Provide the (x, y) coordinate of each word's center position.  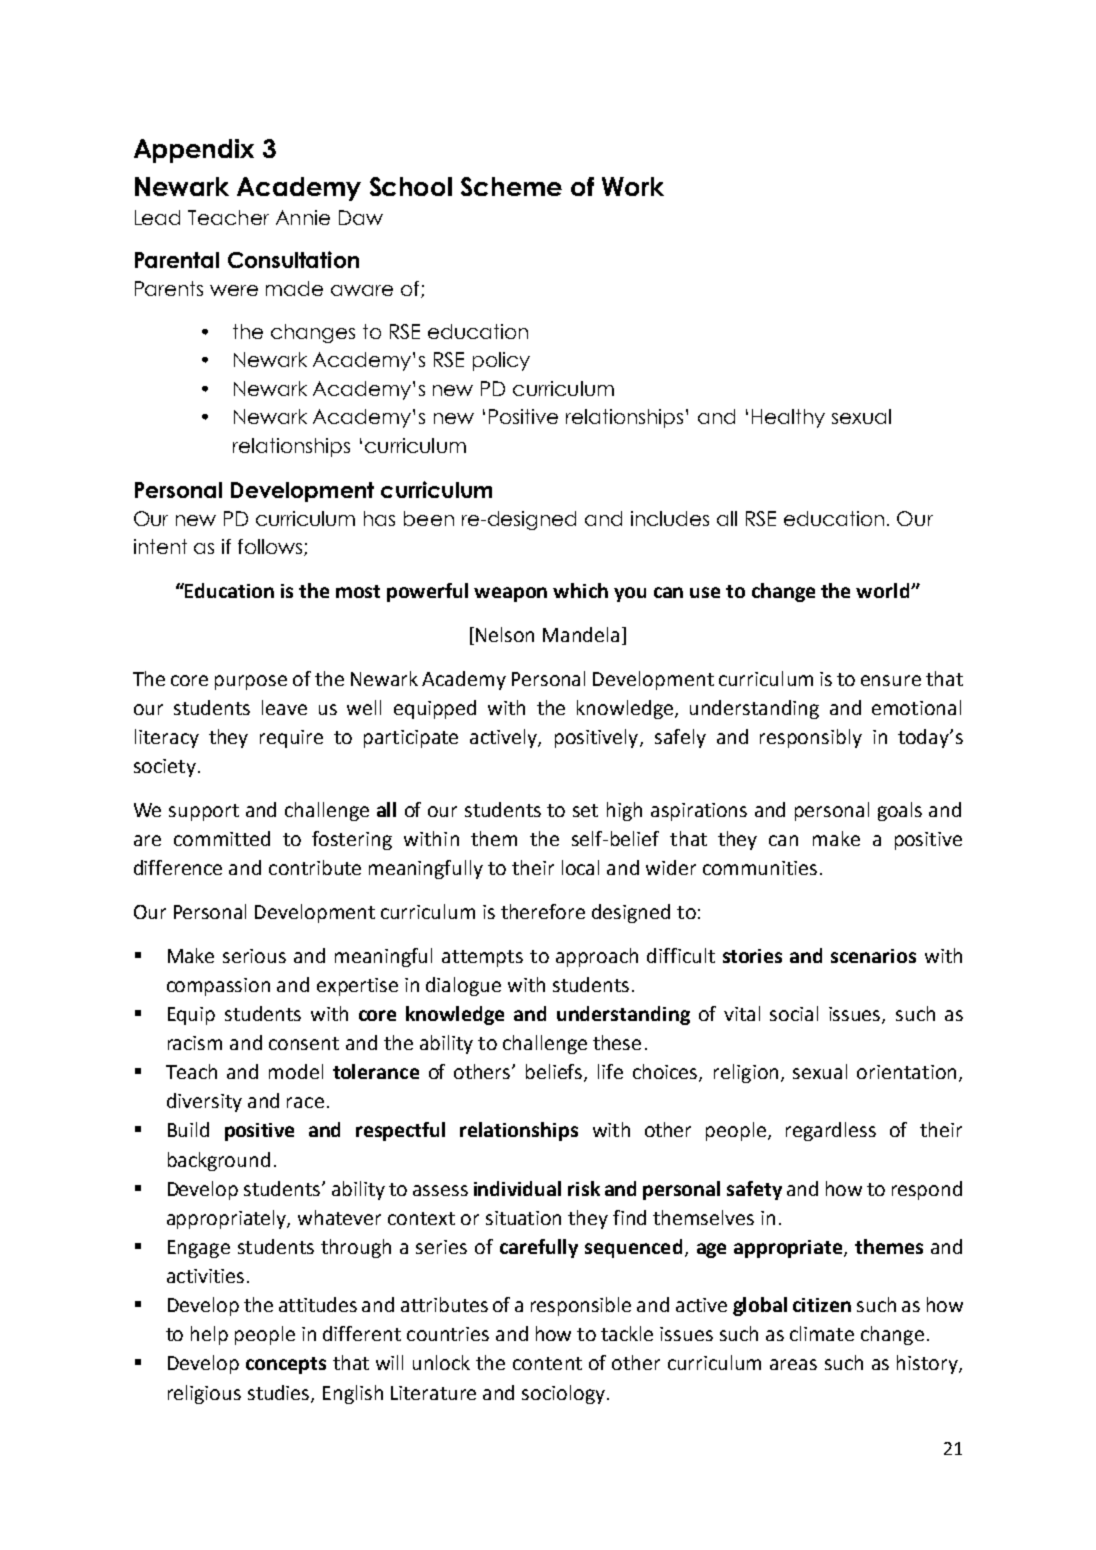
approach (597, 957)
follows (271, 547)
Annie (303, 217)
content (547, 1363)
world (884, 590)
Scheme (511, 186)
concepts (286, 1365)
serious (254, 956)
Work (633, 186)
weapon (510, 594)
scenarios (873, 956)
